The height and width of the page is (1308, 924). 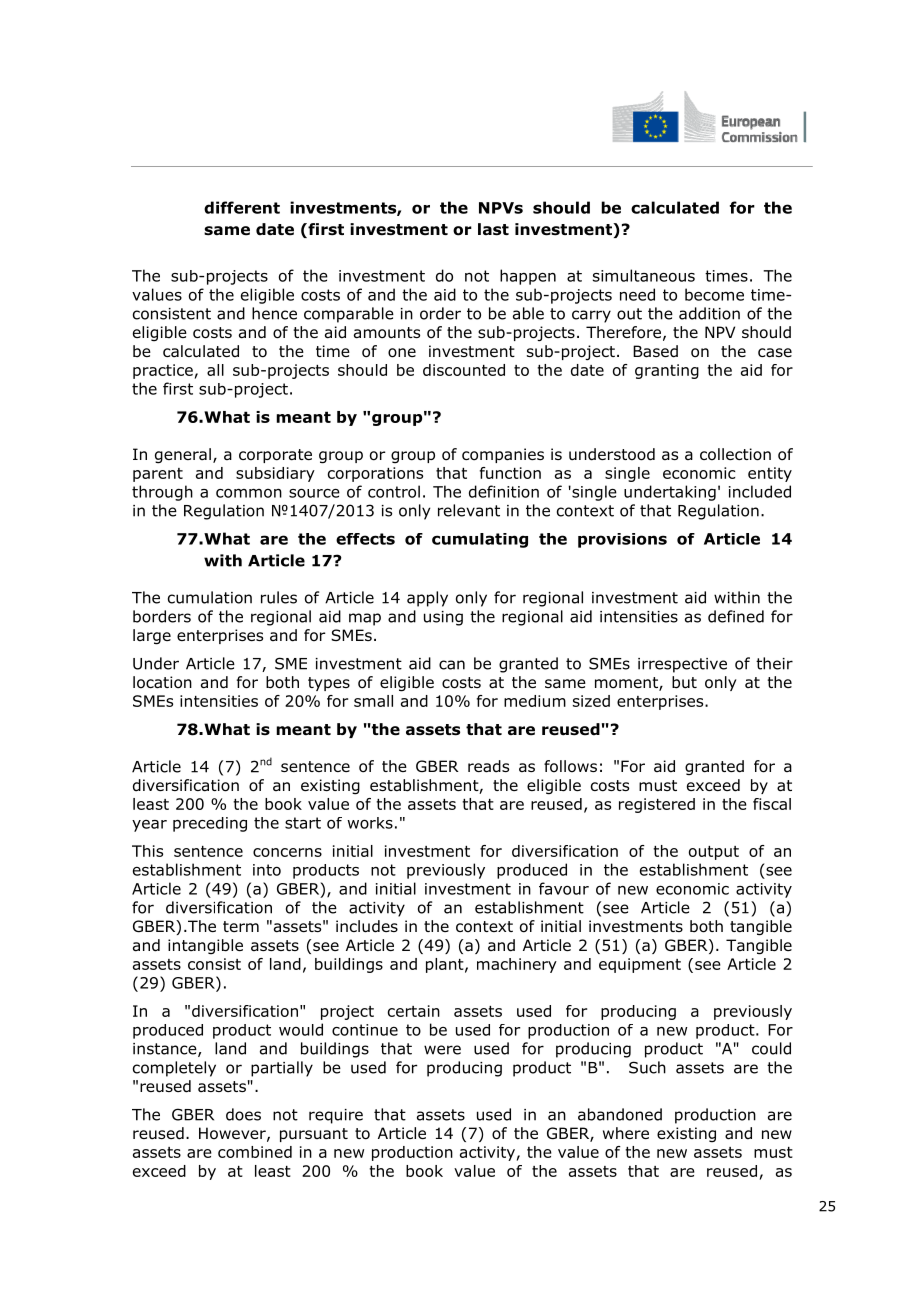 What do you see at coordinates (493, 229) in the page?
I see `last` at bounding box center [493, 229].
